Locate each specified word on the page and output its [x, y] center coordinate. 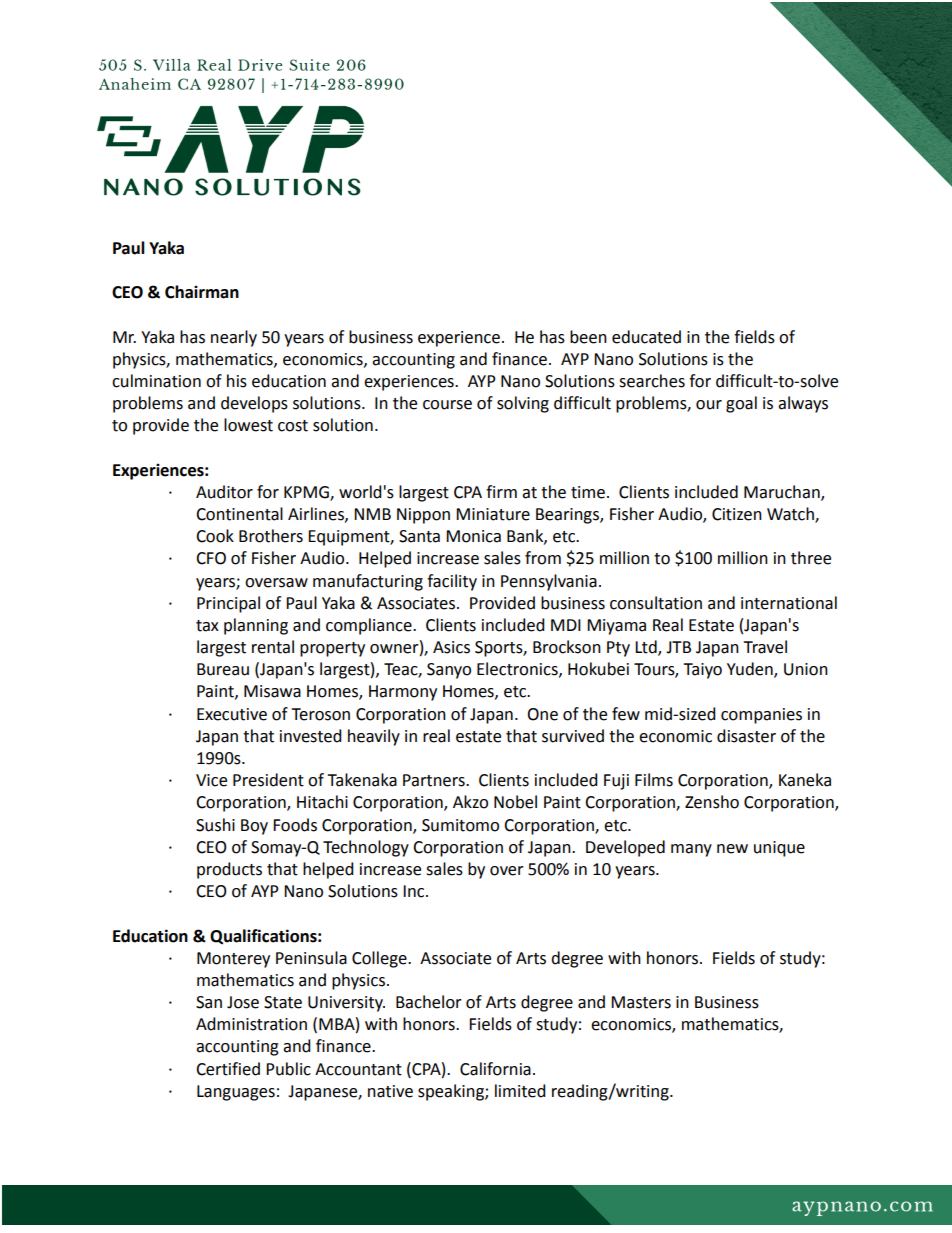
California [495, 1069]
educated [646, 337]
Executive [232, 714]
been [588, 337]
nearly [234, 338]
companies [761, 716]
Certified [228, 1069]
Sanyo [449, 671]
